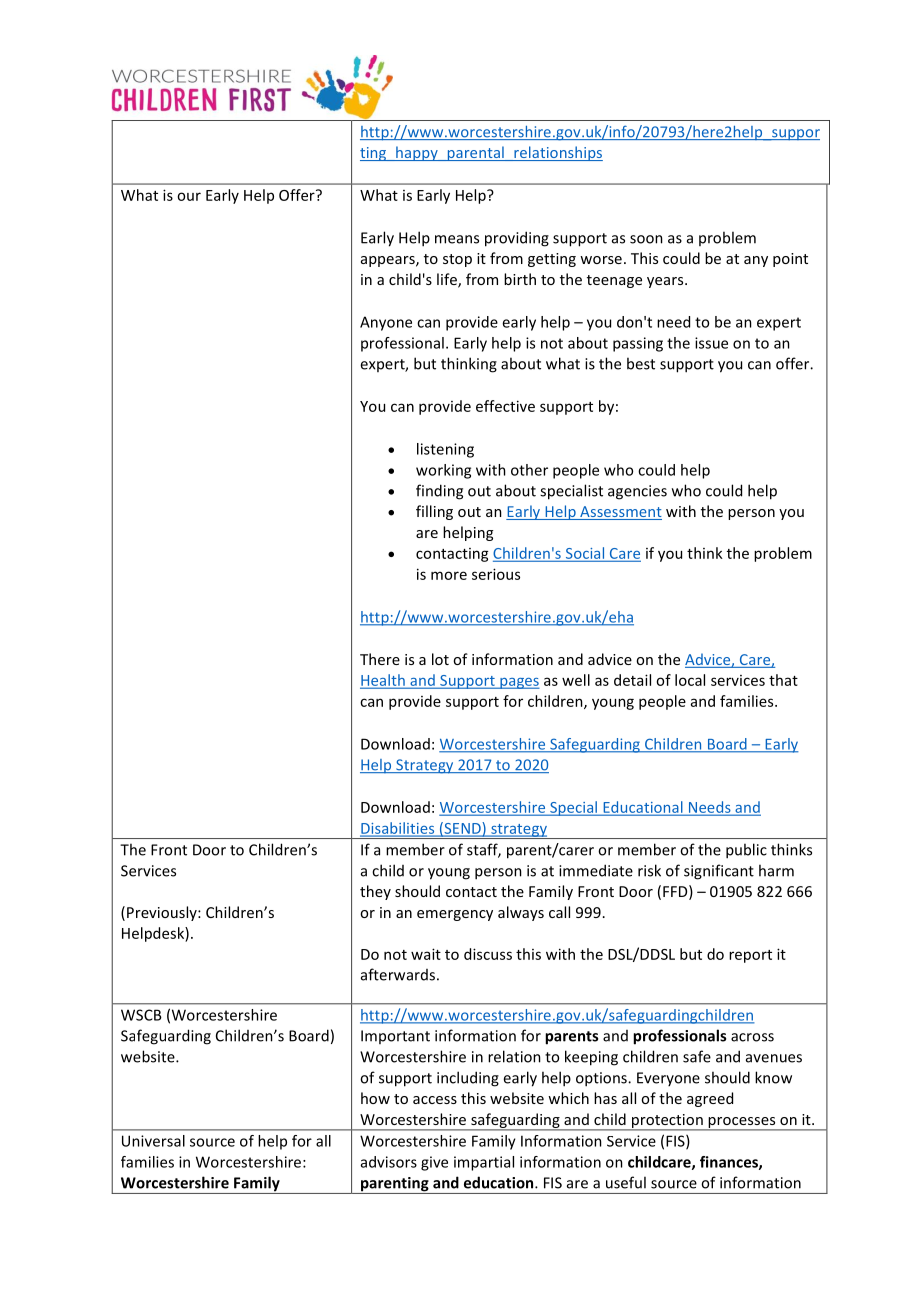 This screenshot has height=1308, width=924. Describe the element at coordinates (455, 915) in the screenshot. I see `emergency` at that location.
